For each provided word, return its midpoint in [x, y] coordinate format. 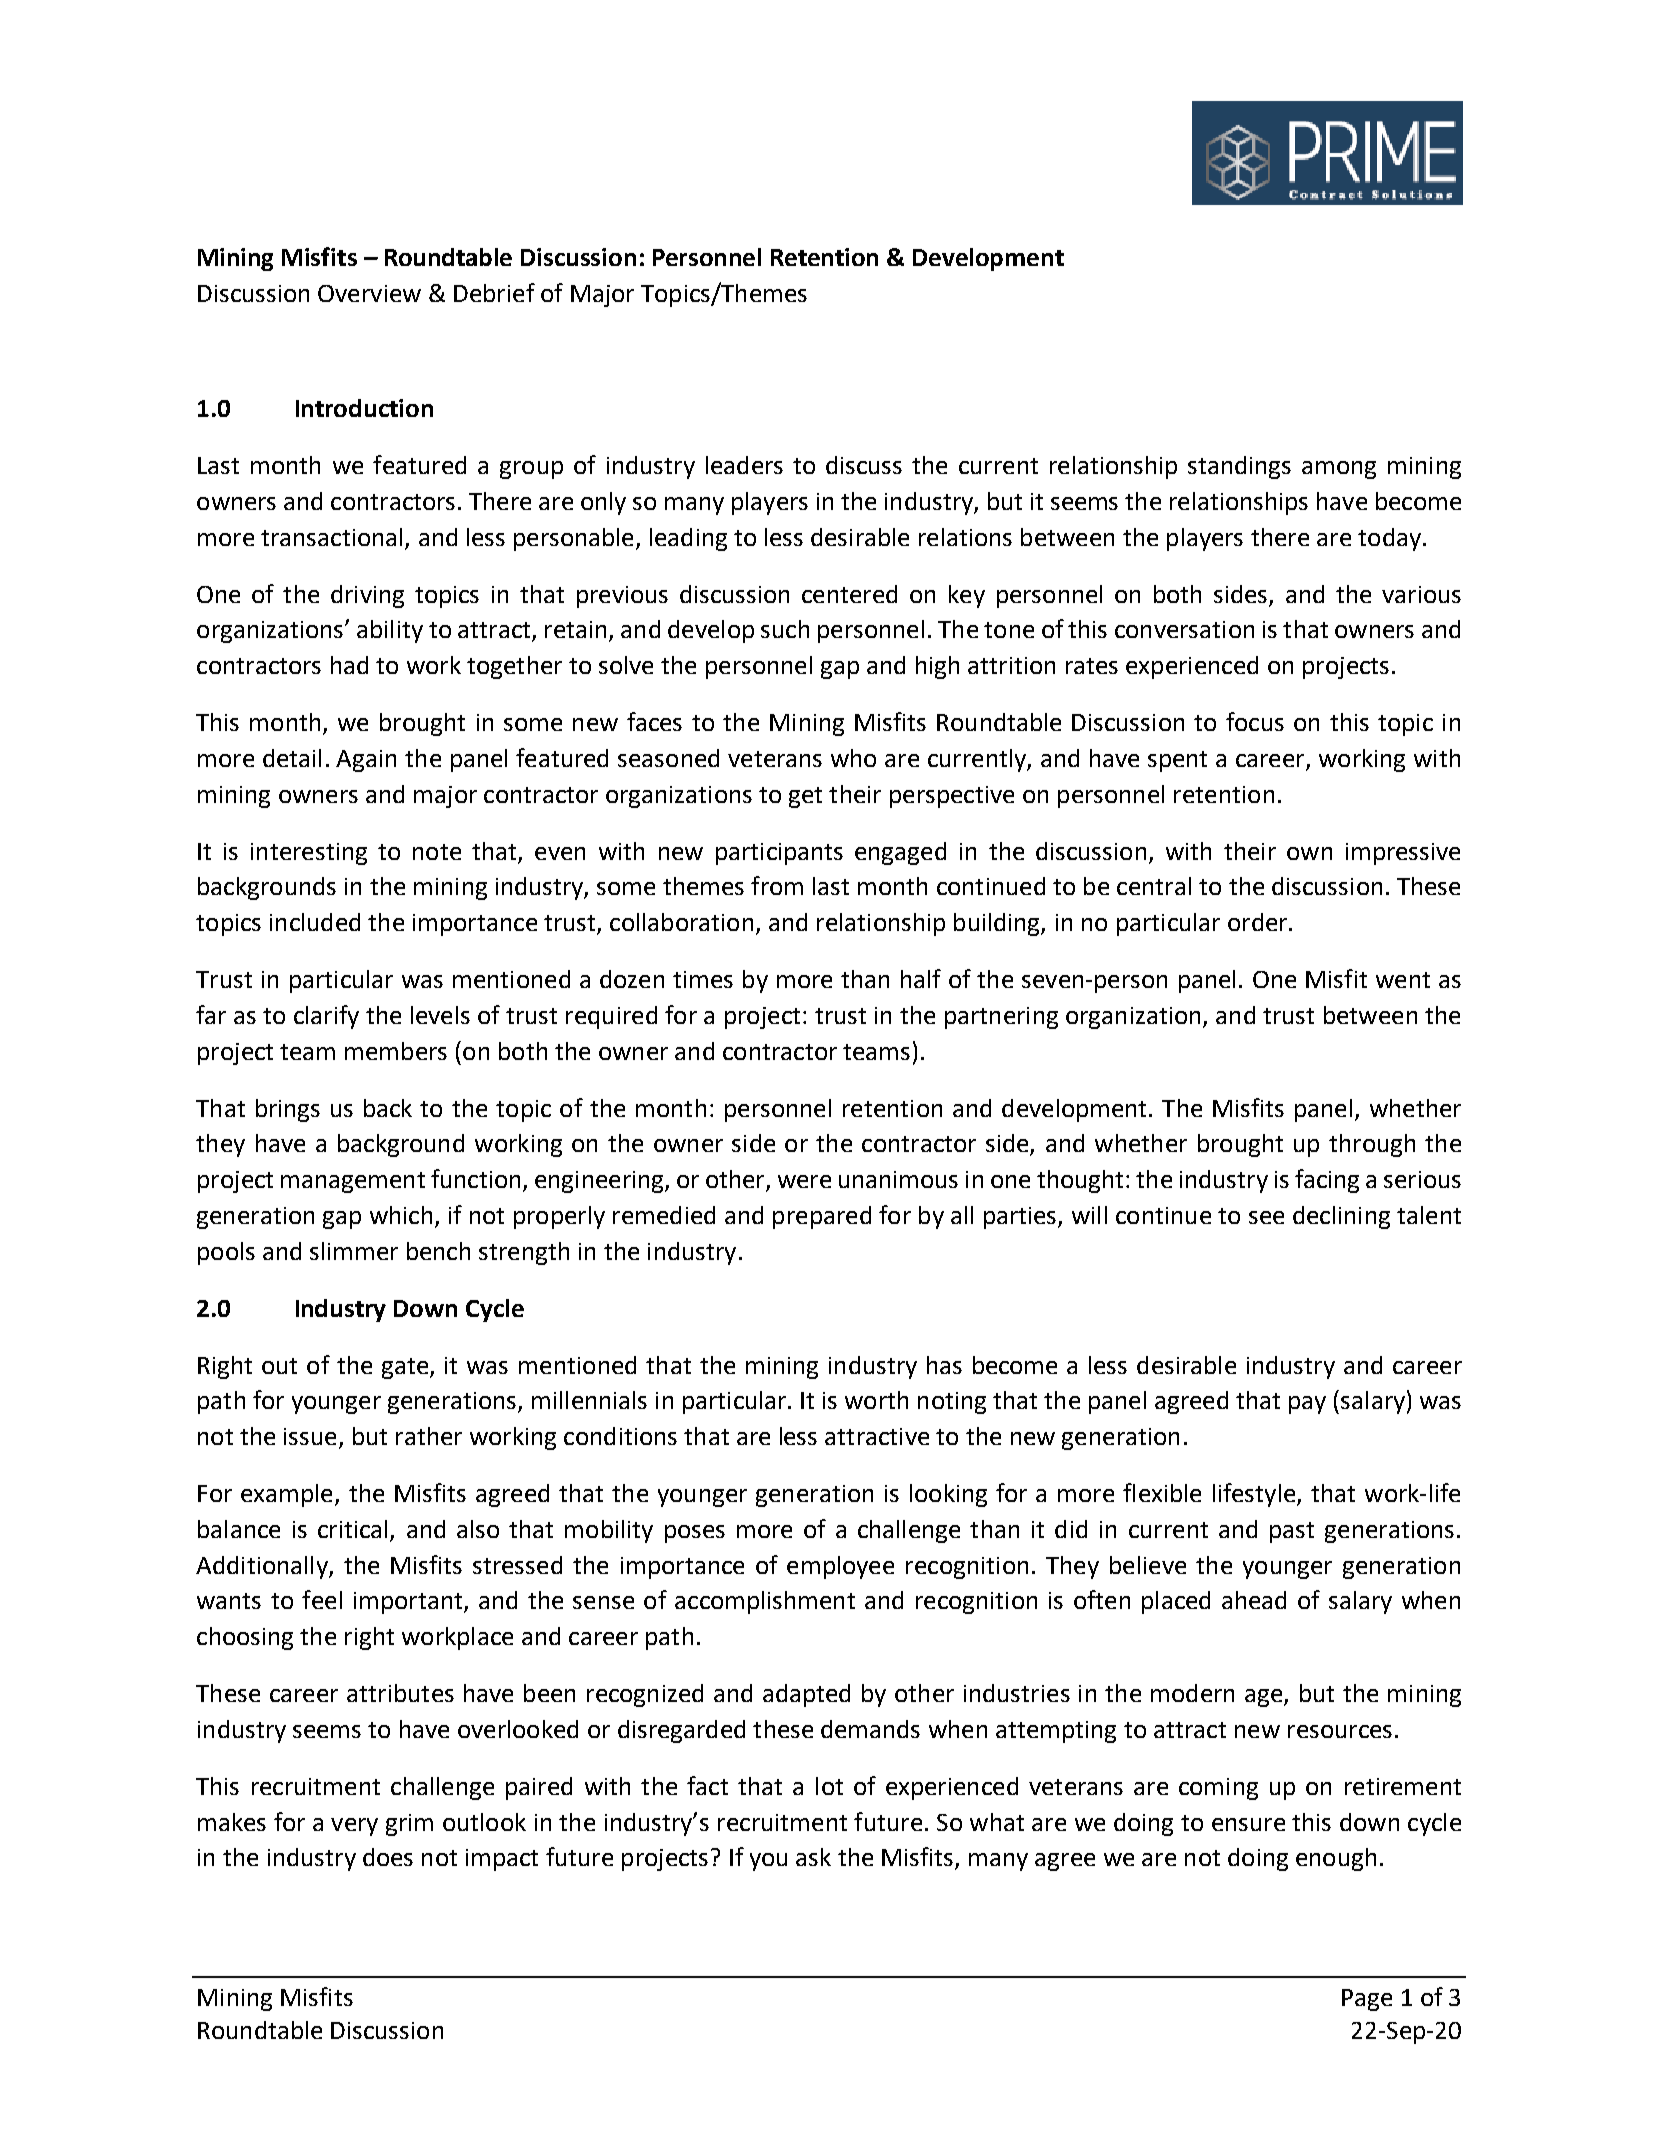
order [1259, 922]
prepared [822, 1217]
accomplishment [765, 1602]
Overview [369, 293]
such [785, 629]
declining [1341, 1217]
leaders [744, 465]
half [921, 978]
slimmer [354, 1251]
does [388, 1857]
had [349, 665]
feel [322, 1599]
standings [1239, 467]
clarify [326, 1017]
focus [1255, 721]
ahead [1254, 1600]
